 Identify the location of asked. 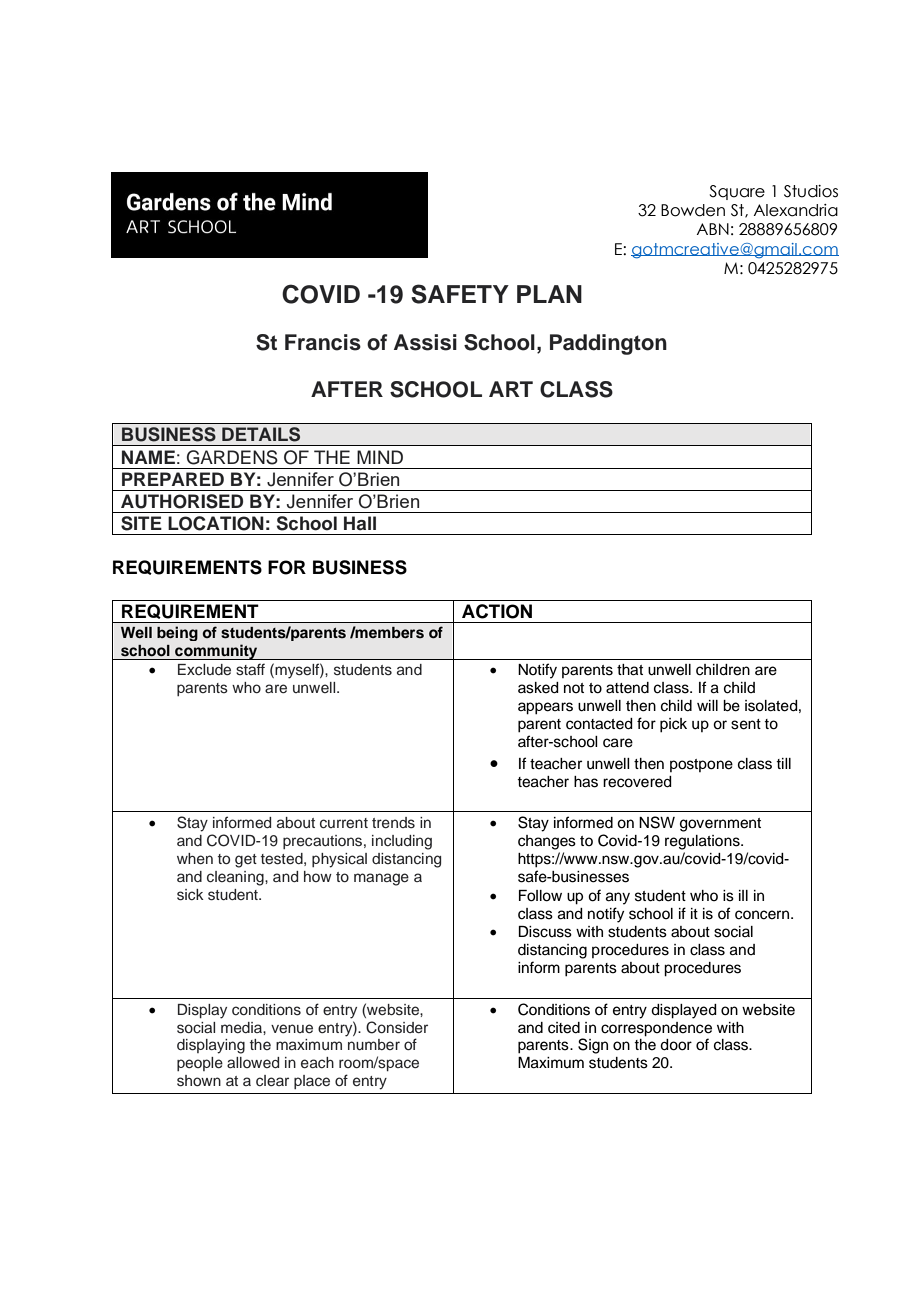
(538, 688).
